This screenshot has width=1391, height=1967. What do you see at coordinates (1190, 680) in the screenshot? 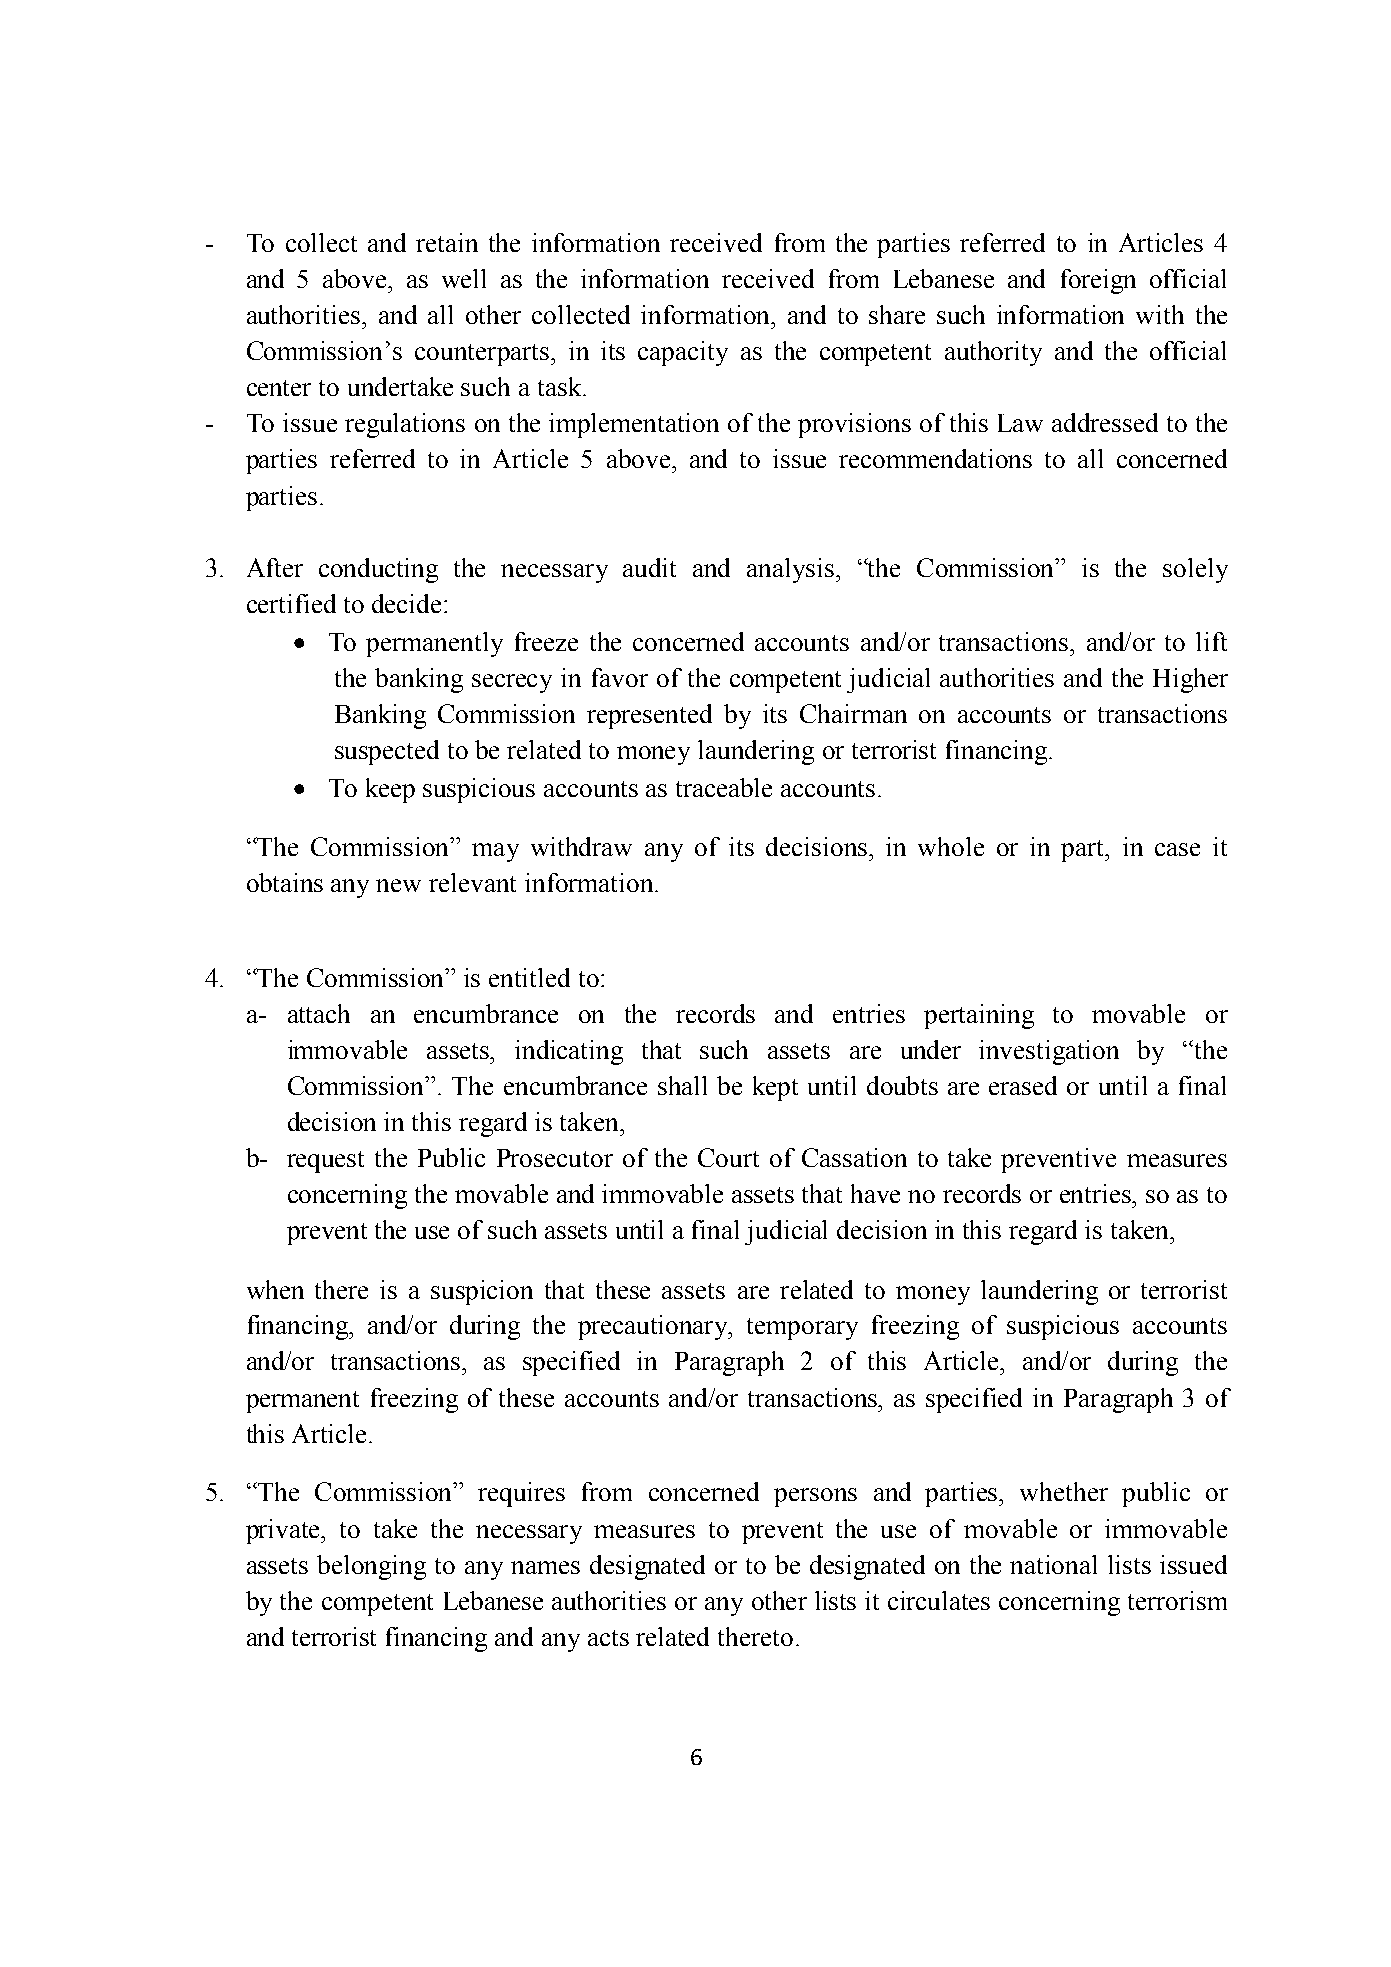
I see `Higher` at bounding box center [1190, 680].
